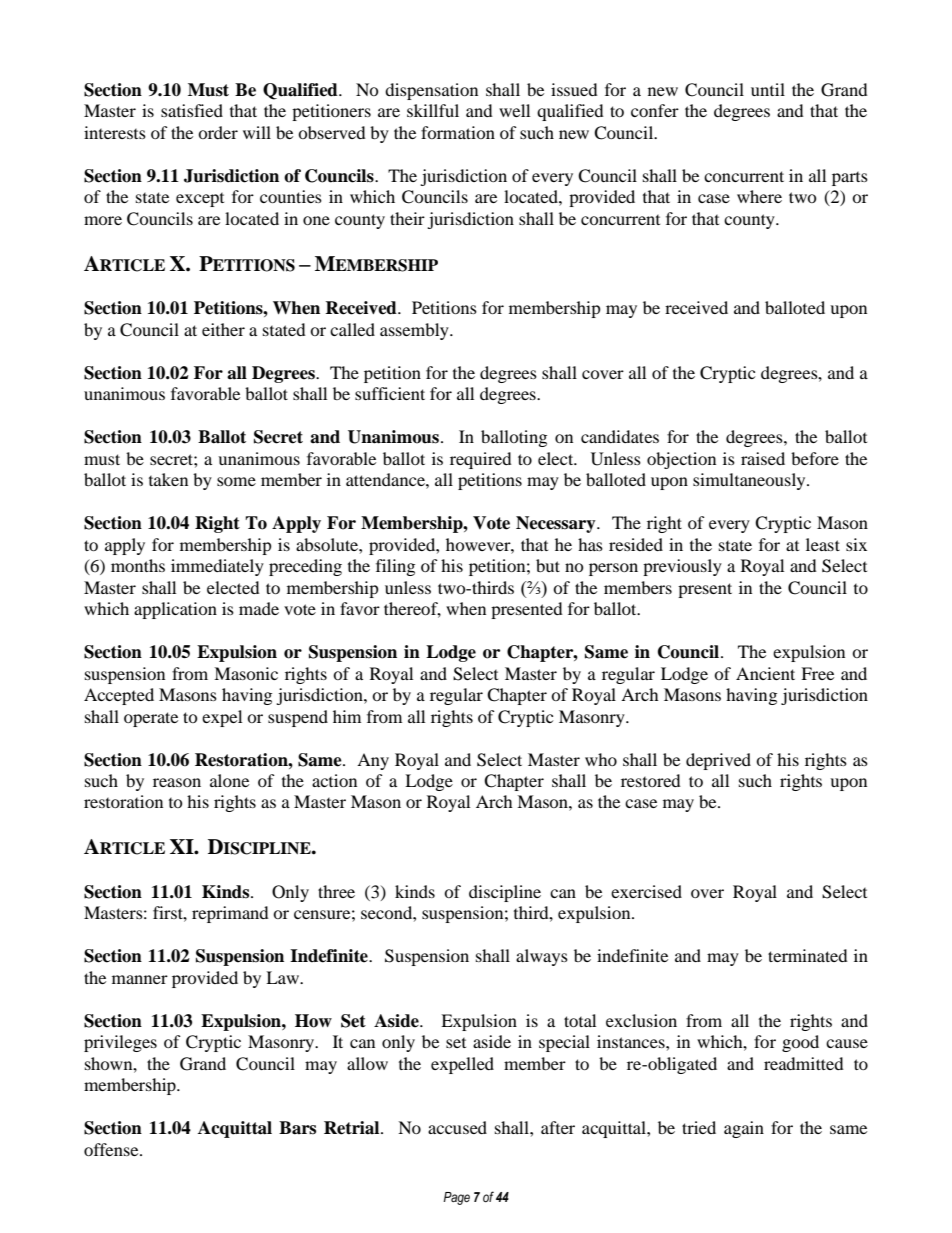  I want to click on Ancient, so click(765, 673).
